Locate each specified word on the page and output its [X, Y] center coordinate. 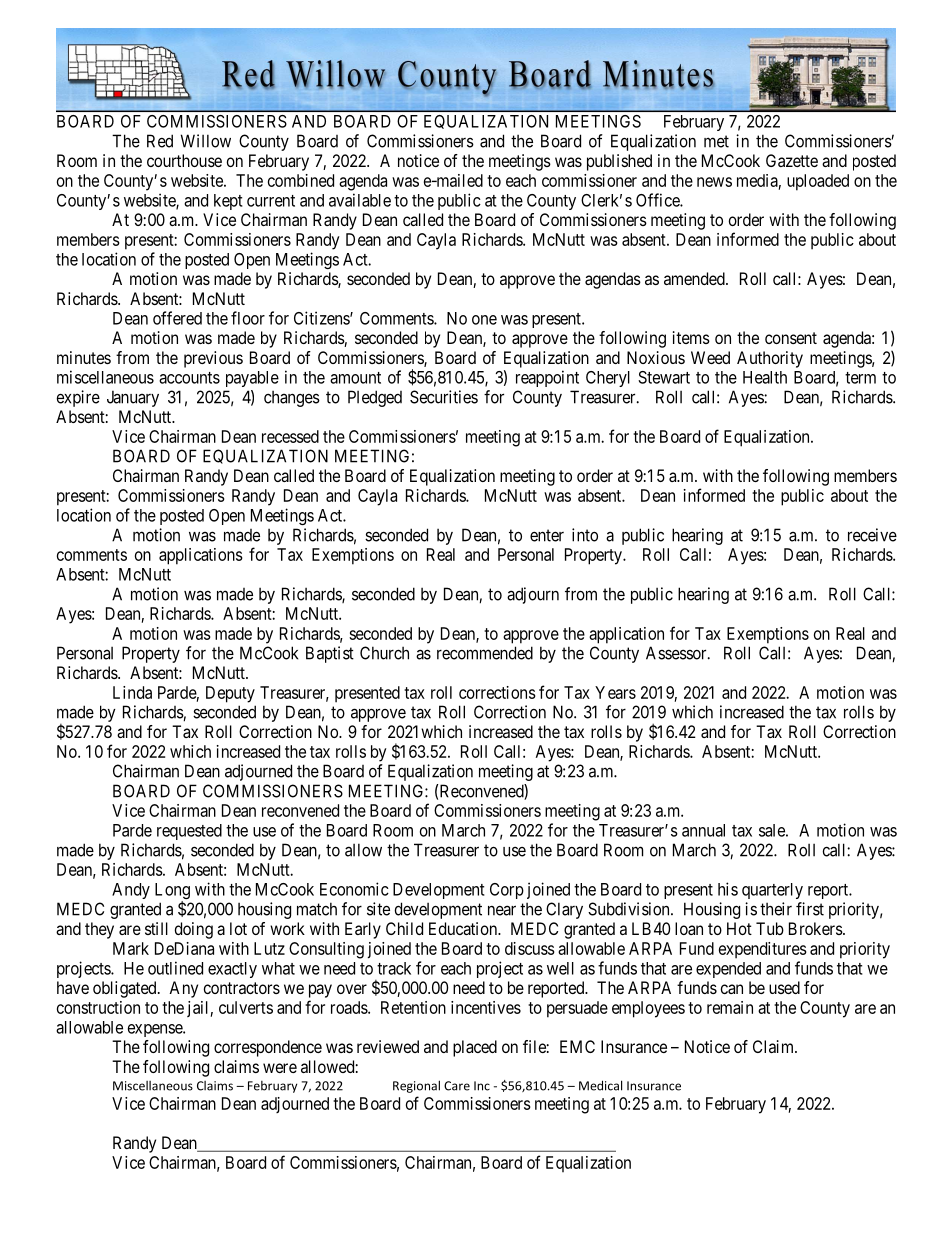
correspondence [268, 1048]
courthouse [184, 160]
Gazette [792, 160]
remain [730, 1007]
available [360, 200]
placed [475, 1048]
